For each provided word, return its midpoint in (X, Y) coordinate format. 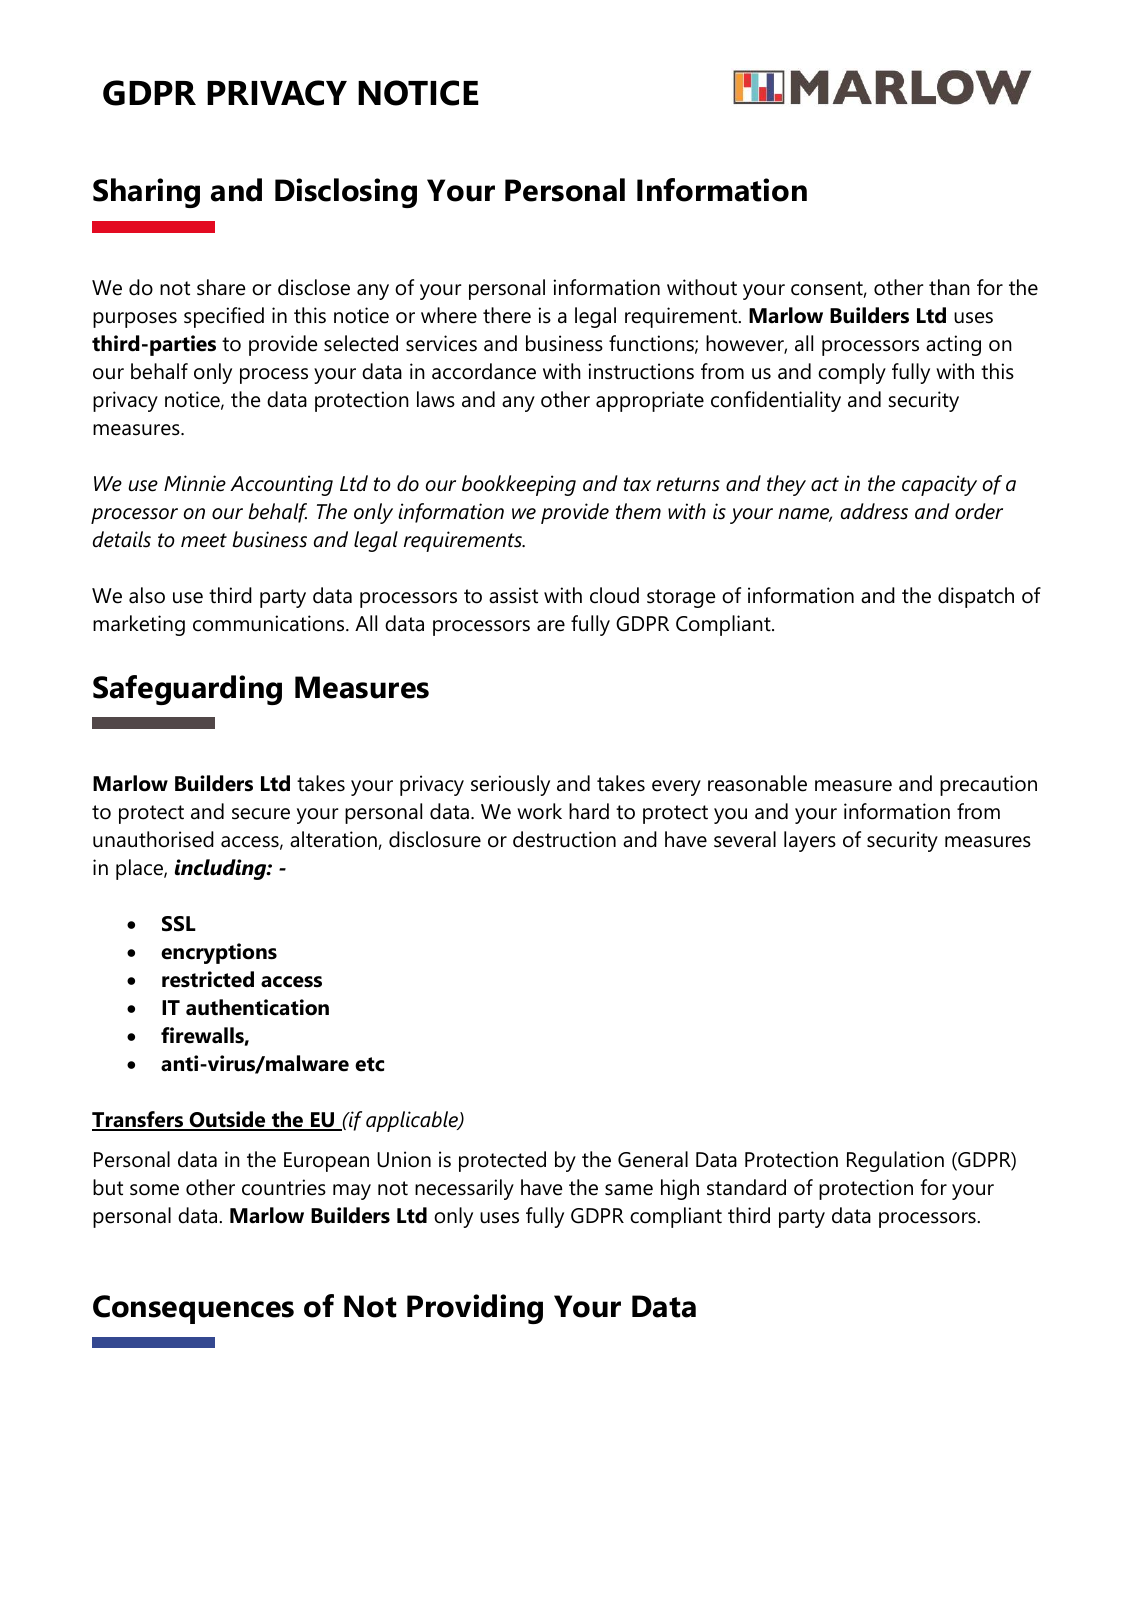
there (507, 315)
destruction (564, 839)
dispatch (976, 597)
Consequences (193, 1309)
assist (513, 595)
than (949, 287)
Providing (475, 1309)
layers (810, 841)
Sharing (146, 193)
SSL (179, 924)
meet (204, 540)
